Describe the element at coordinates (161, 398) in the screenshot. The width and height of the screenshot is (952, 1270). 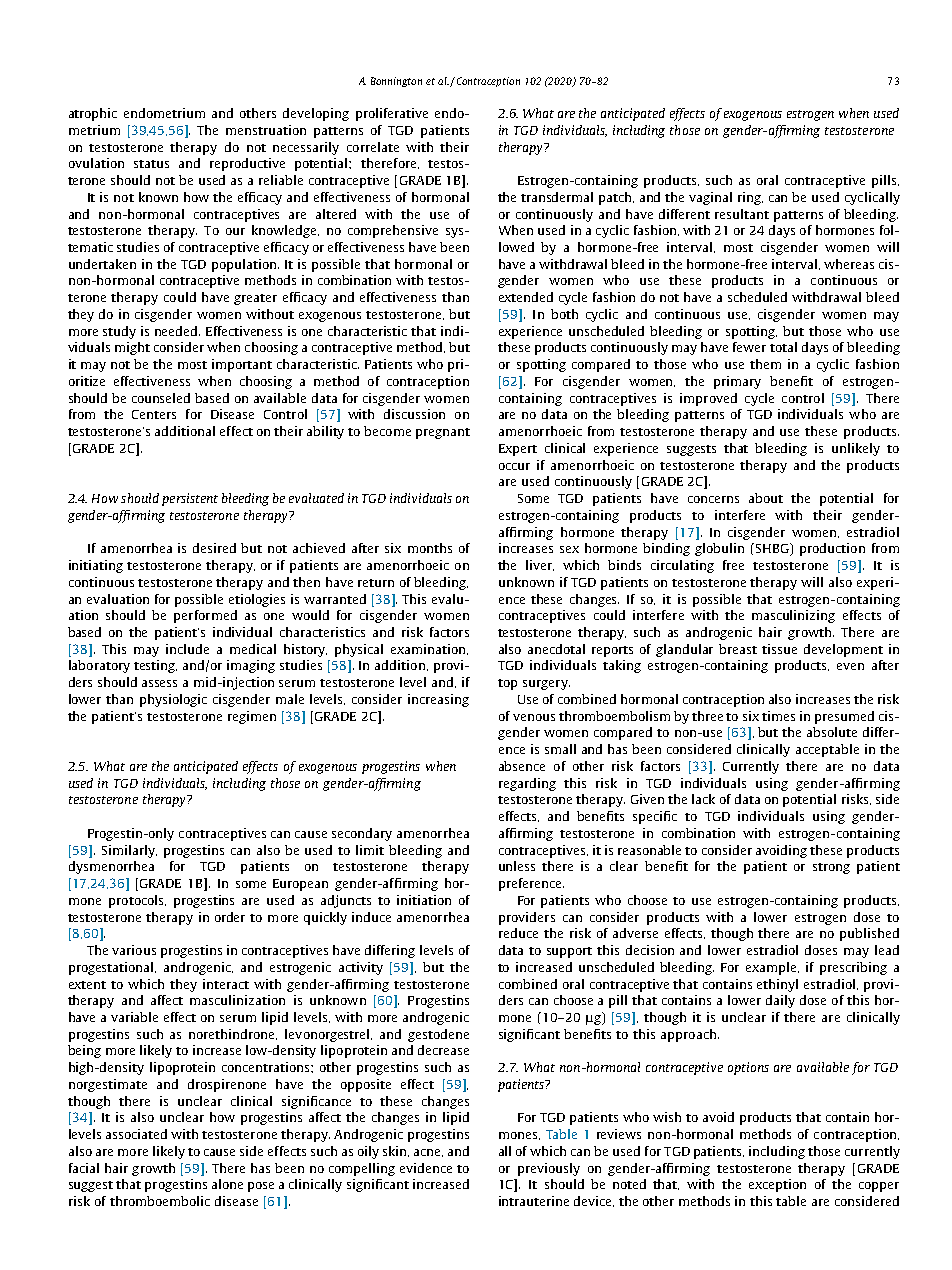
I see `counseled` at that location.
